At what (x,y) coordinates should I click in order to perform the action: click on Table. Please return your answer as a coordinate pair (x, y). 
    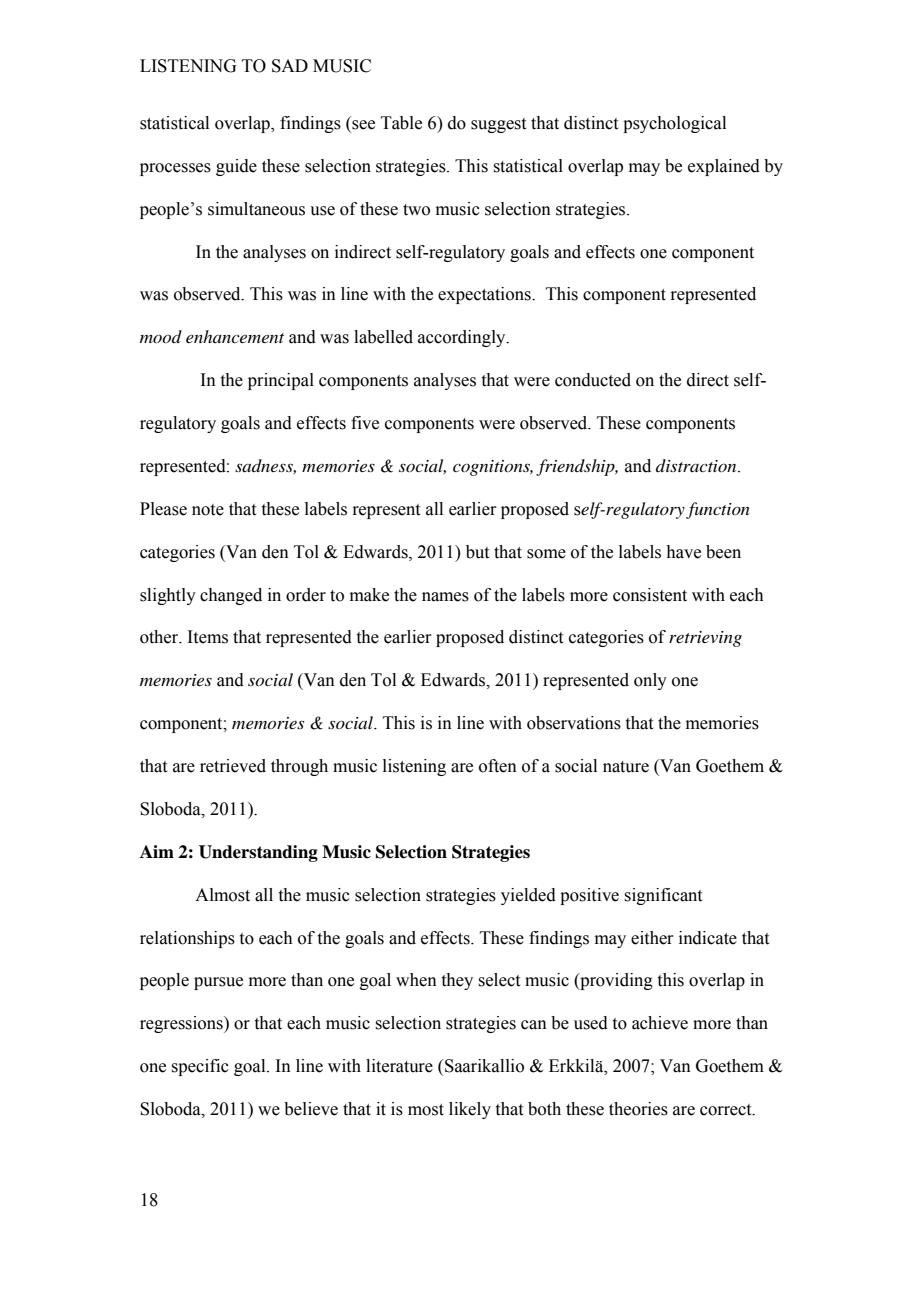
    Looking at the image, I should click on (401, 123).
